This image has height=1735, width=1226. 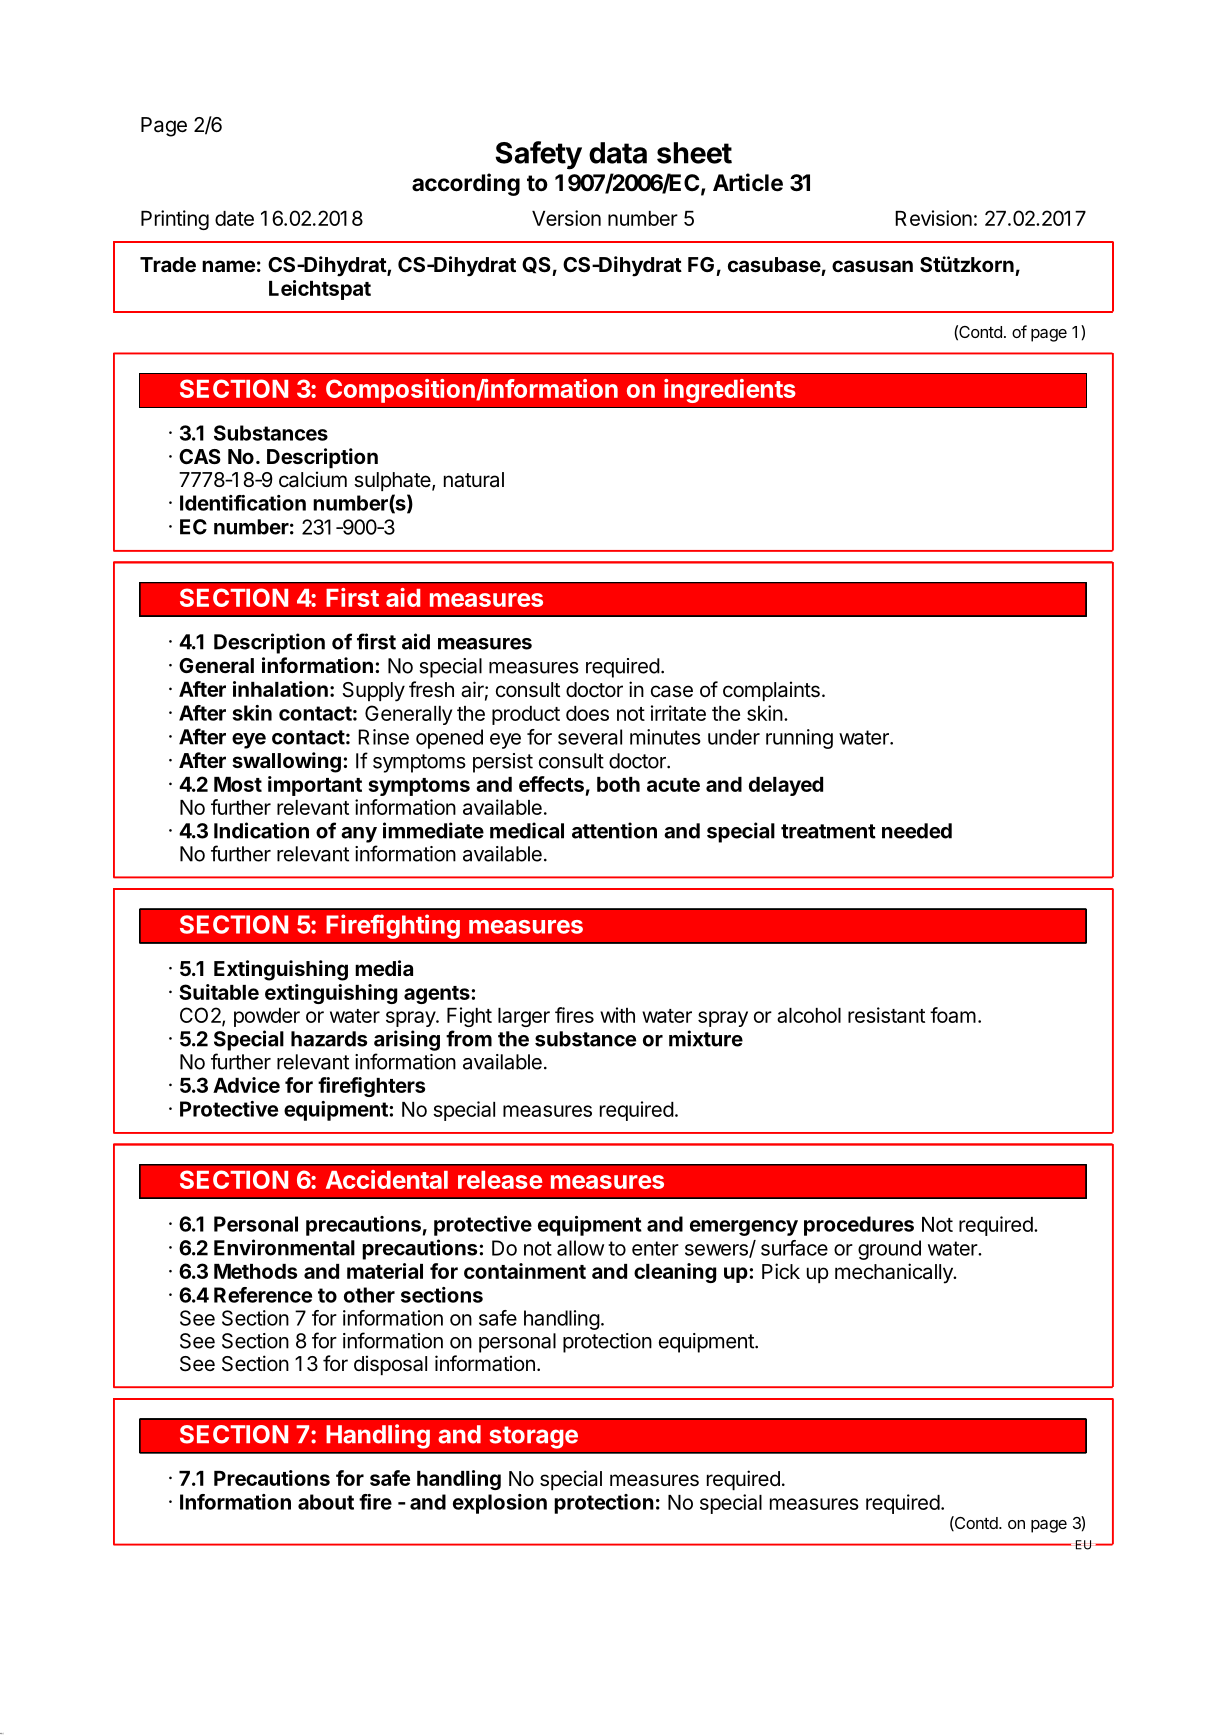 I want to click on Version, so click(x=566, y=218).
